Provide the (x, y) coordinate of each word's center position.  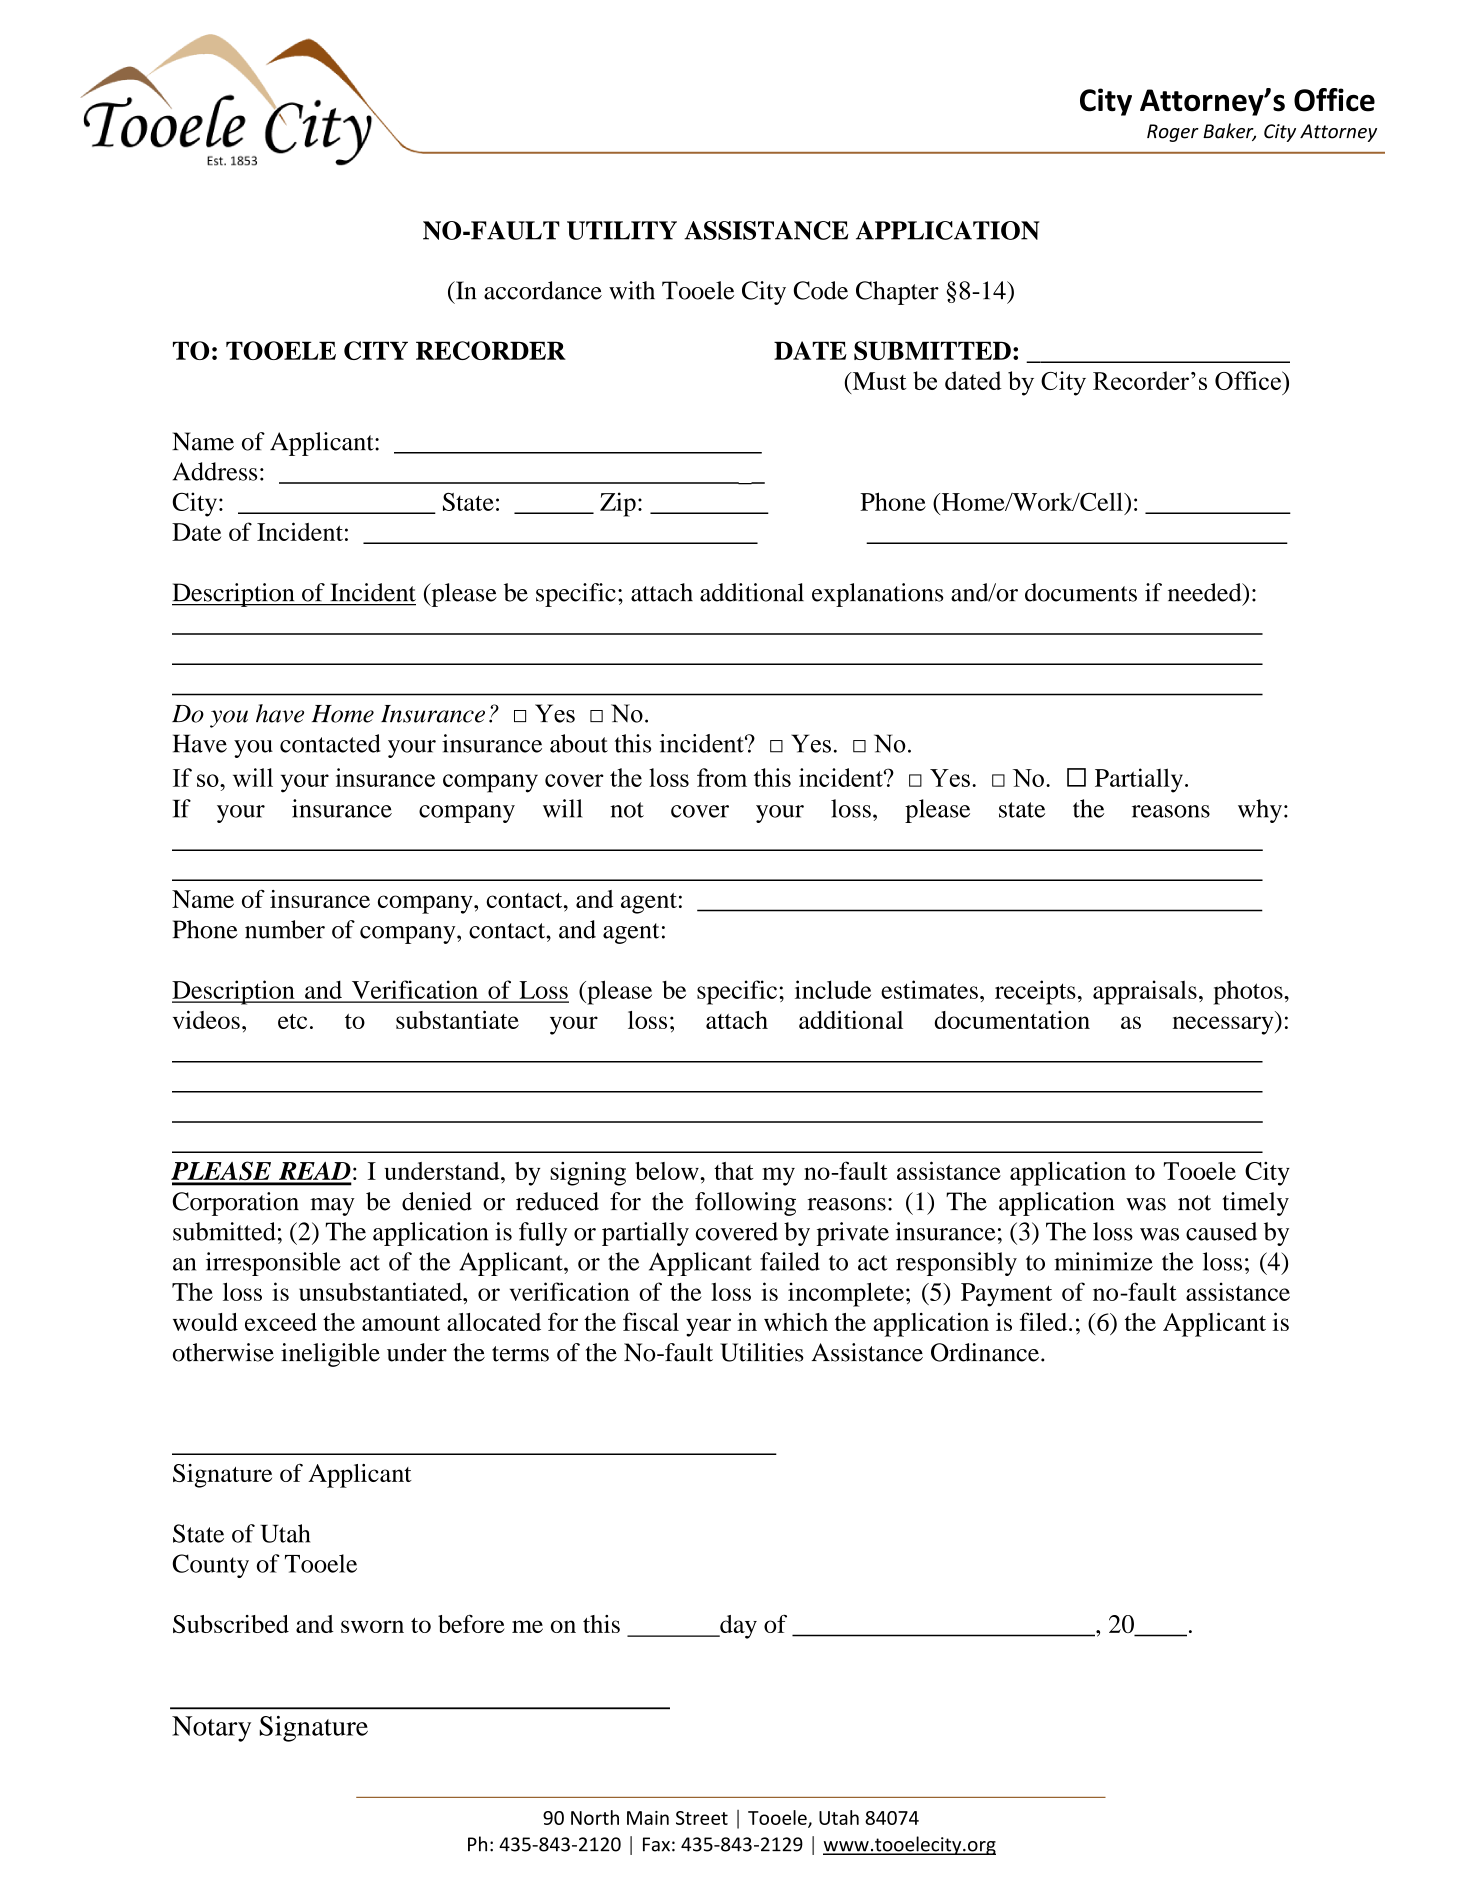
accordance (543, 290)
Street (702, 1818)
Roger (1173, 133)
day (737, 1627)
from (722, 777)
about (579, 743)
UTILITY (622, 230)
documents (1081, 592)
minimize (1103, 1261)
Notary (211, 1729)
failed (790, 1261)
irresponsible (273, 1264)
